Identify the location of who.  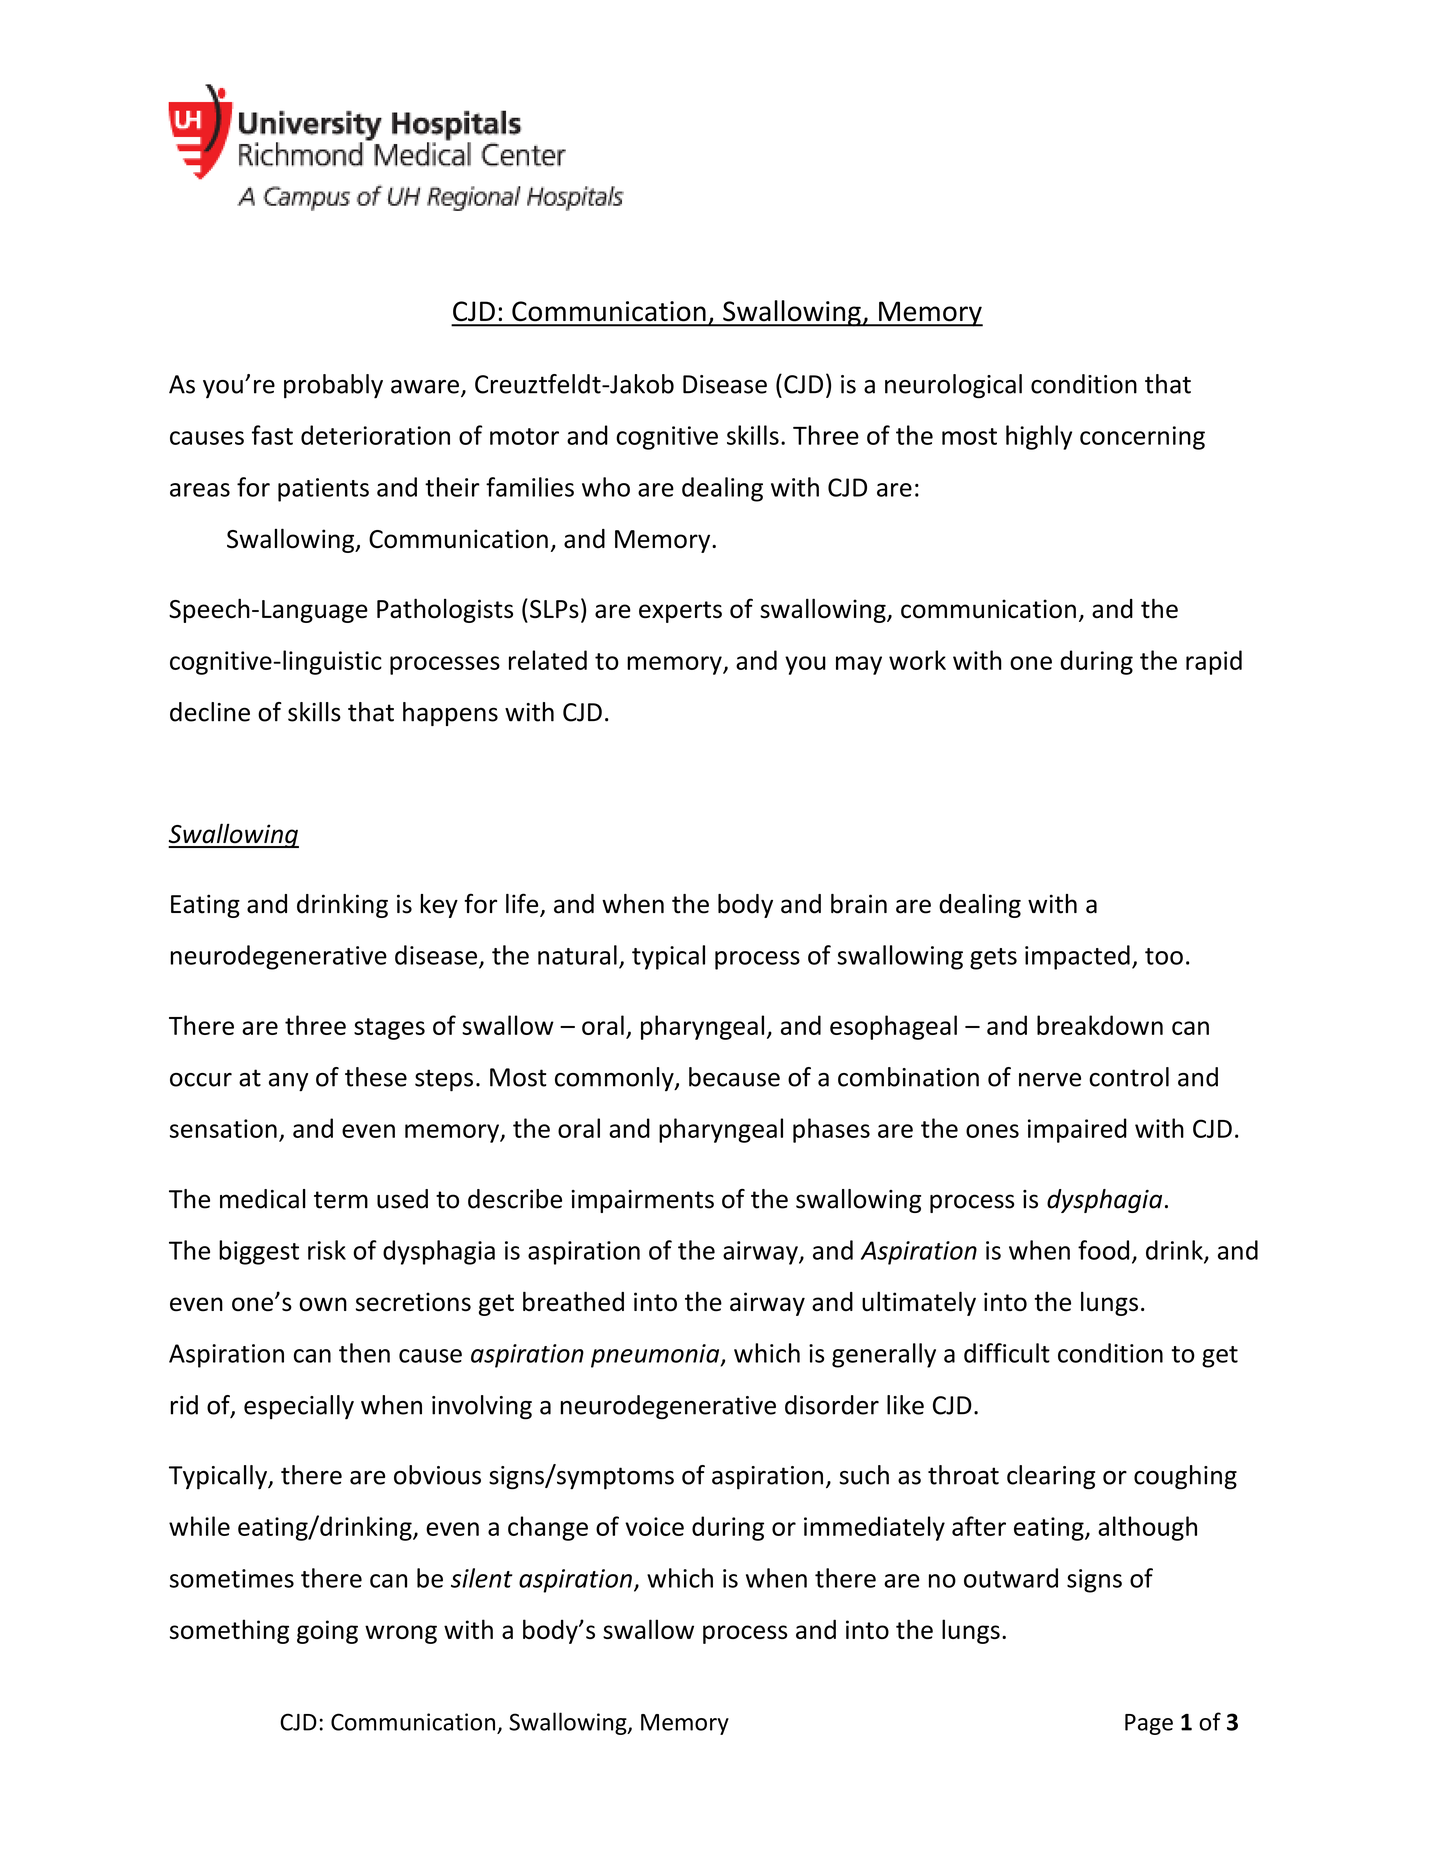
(606, 487).
